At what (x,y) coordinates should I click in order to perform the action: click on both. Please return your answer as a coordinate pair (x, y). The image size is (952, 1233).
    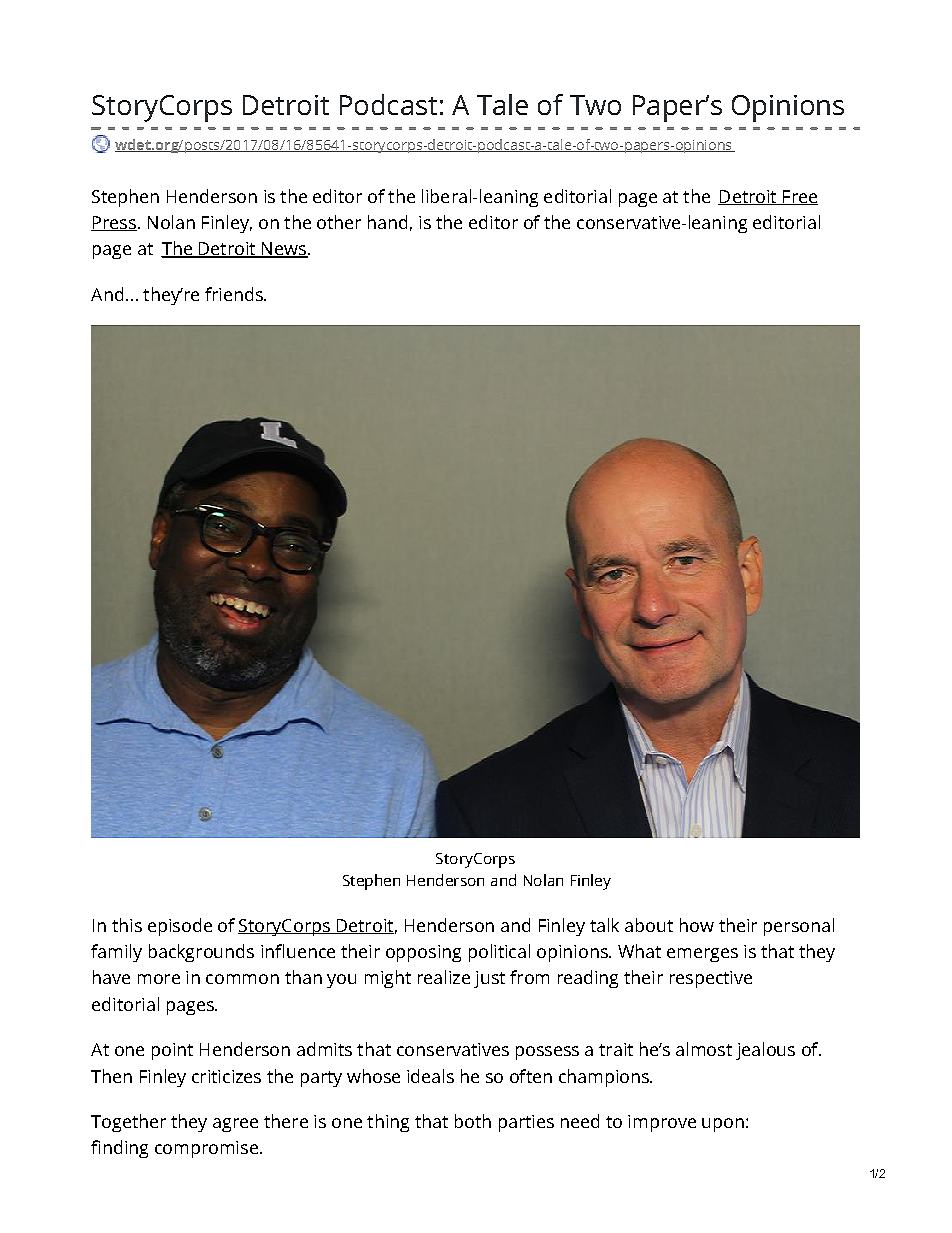
    Looking at the image, I should click on (473, 1121).
